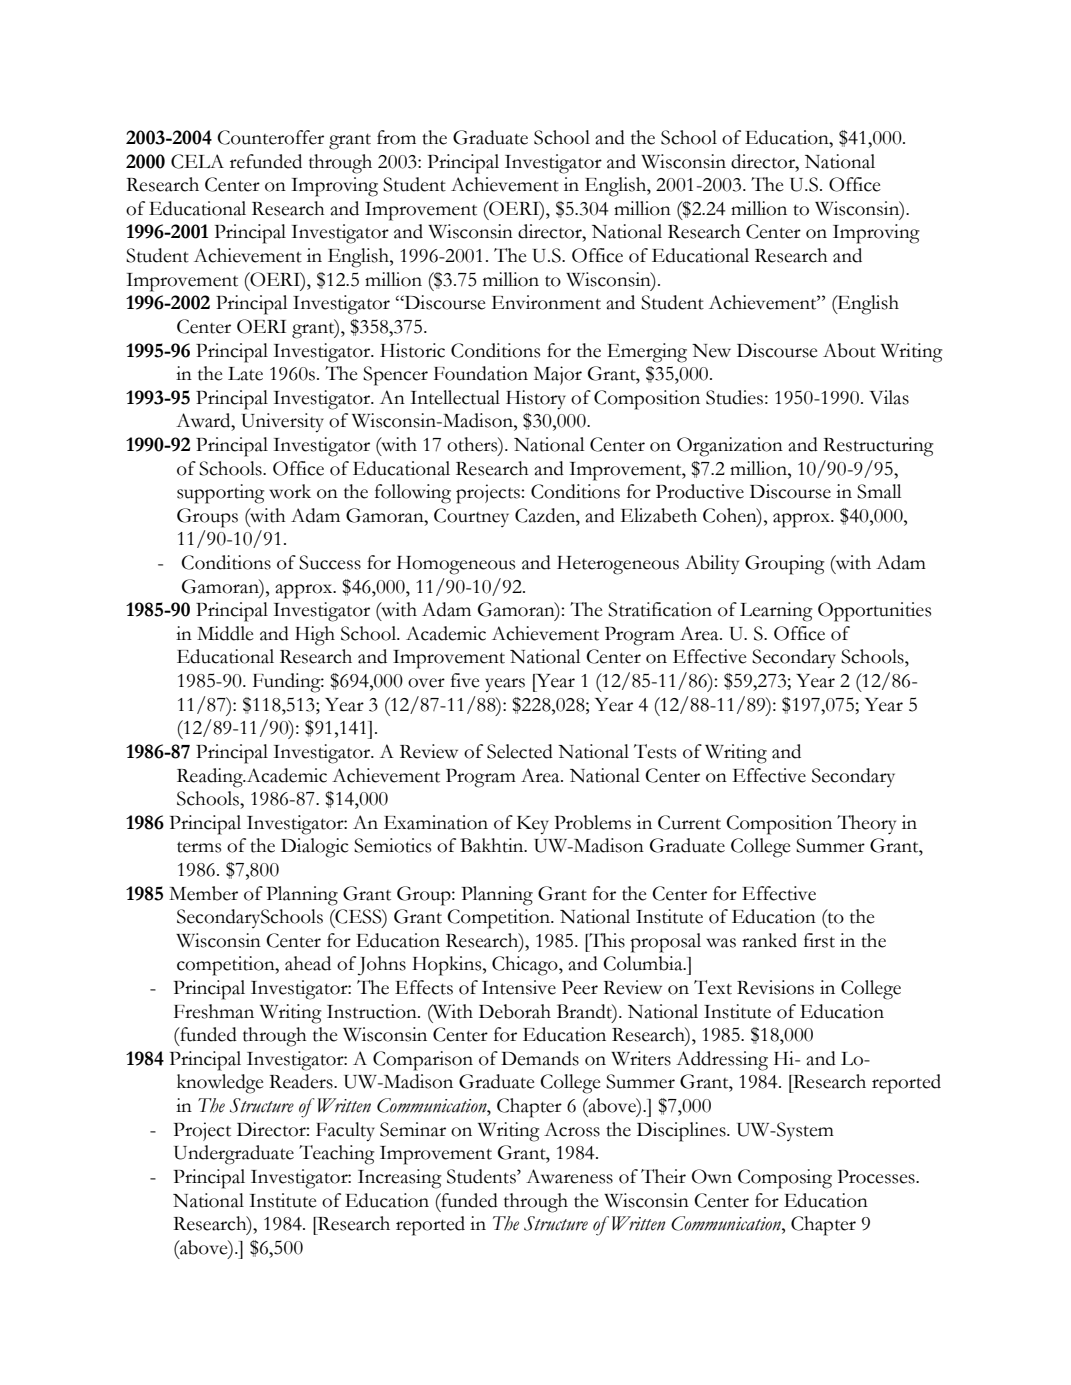  Describe the element at coordinates (572, 1129) in the screenshot. I see `Across` at that location.
